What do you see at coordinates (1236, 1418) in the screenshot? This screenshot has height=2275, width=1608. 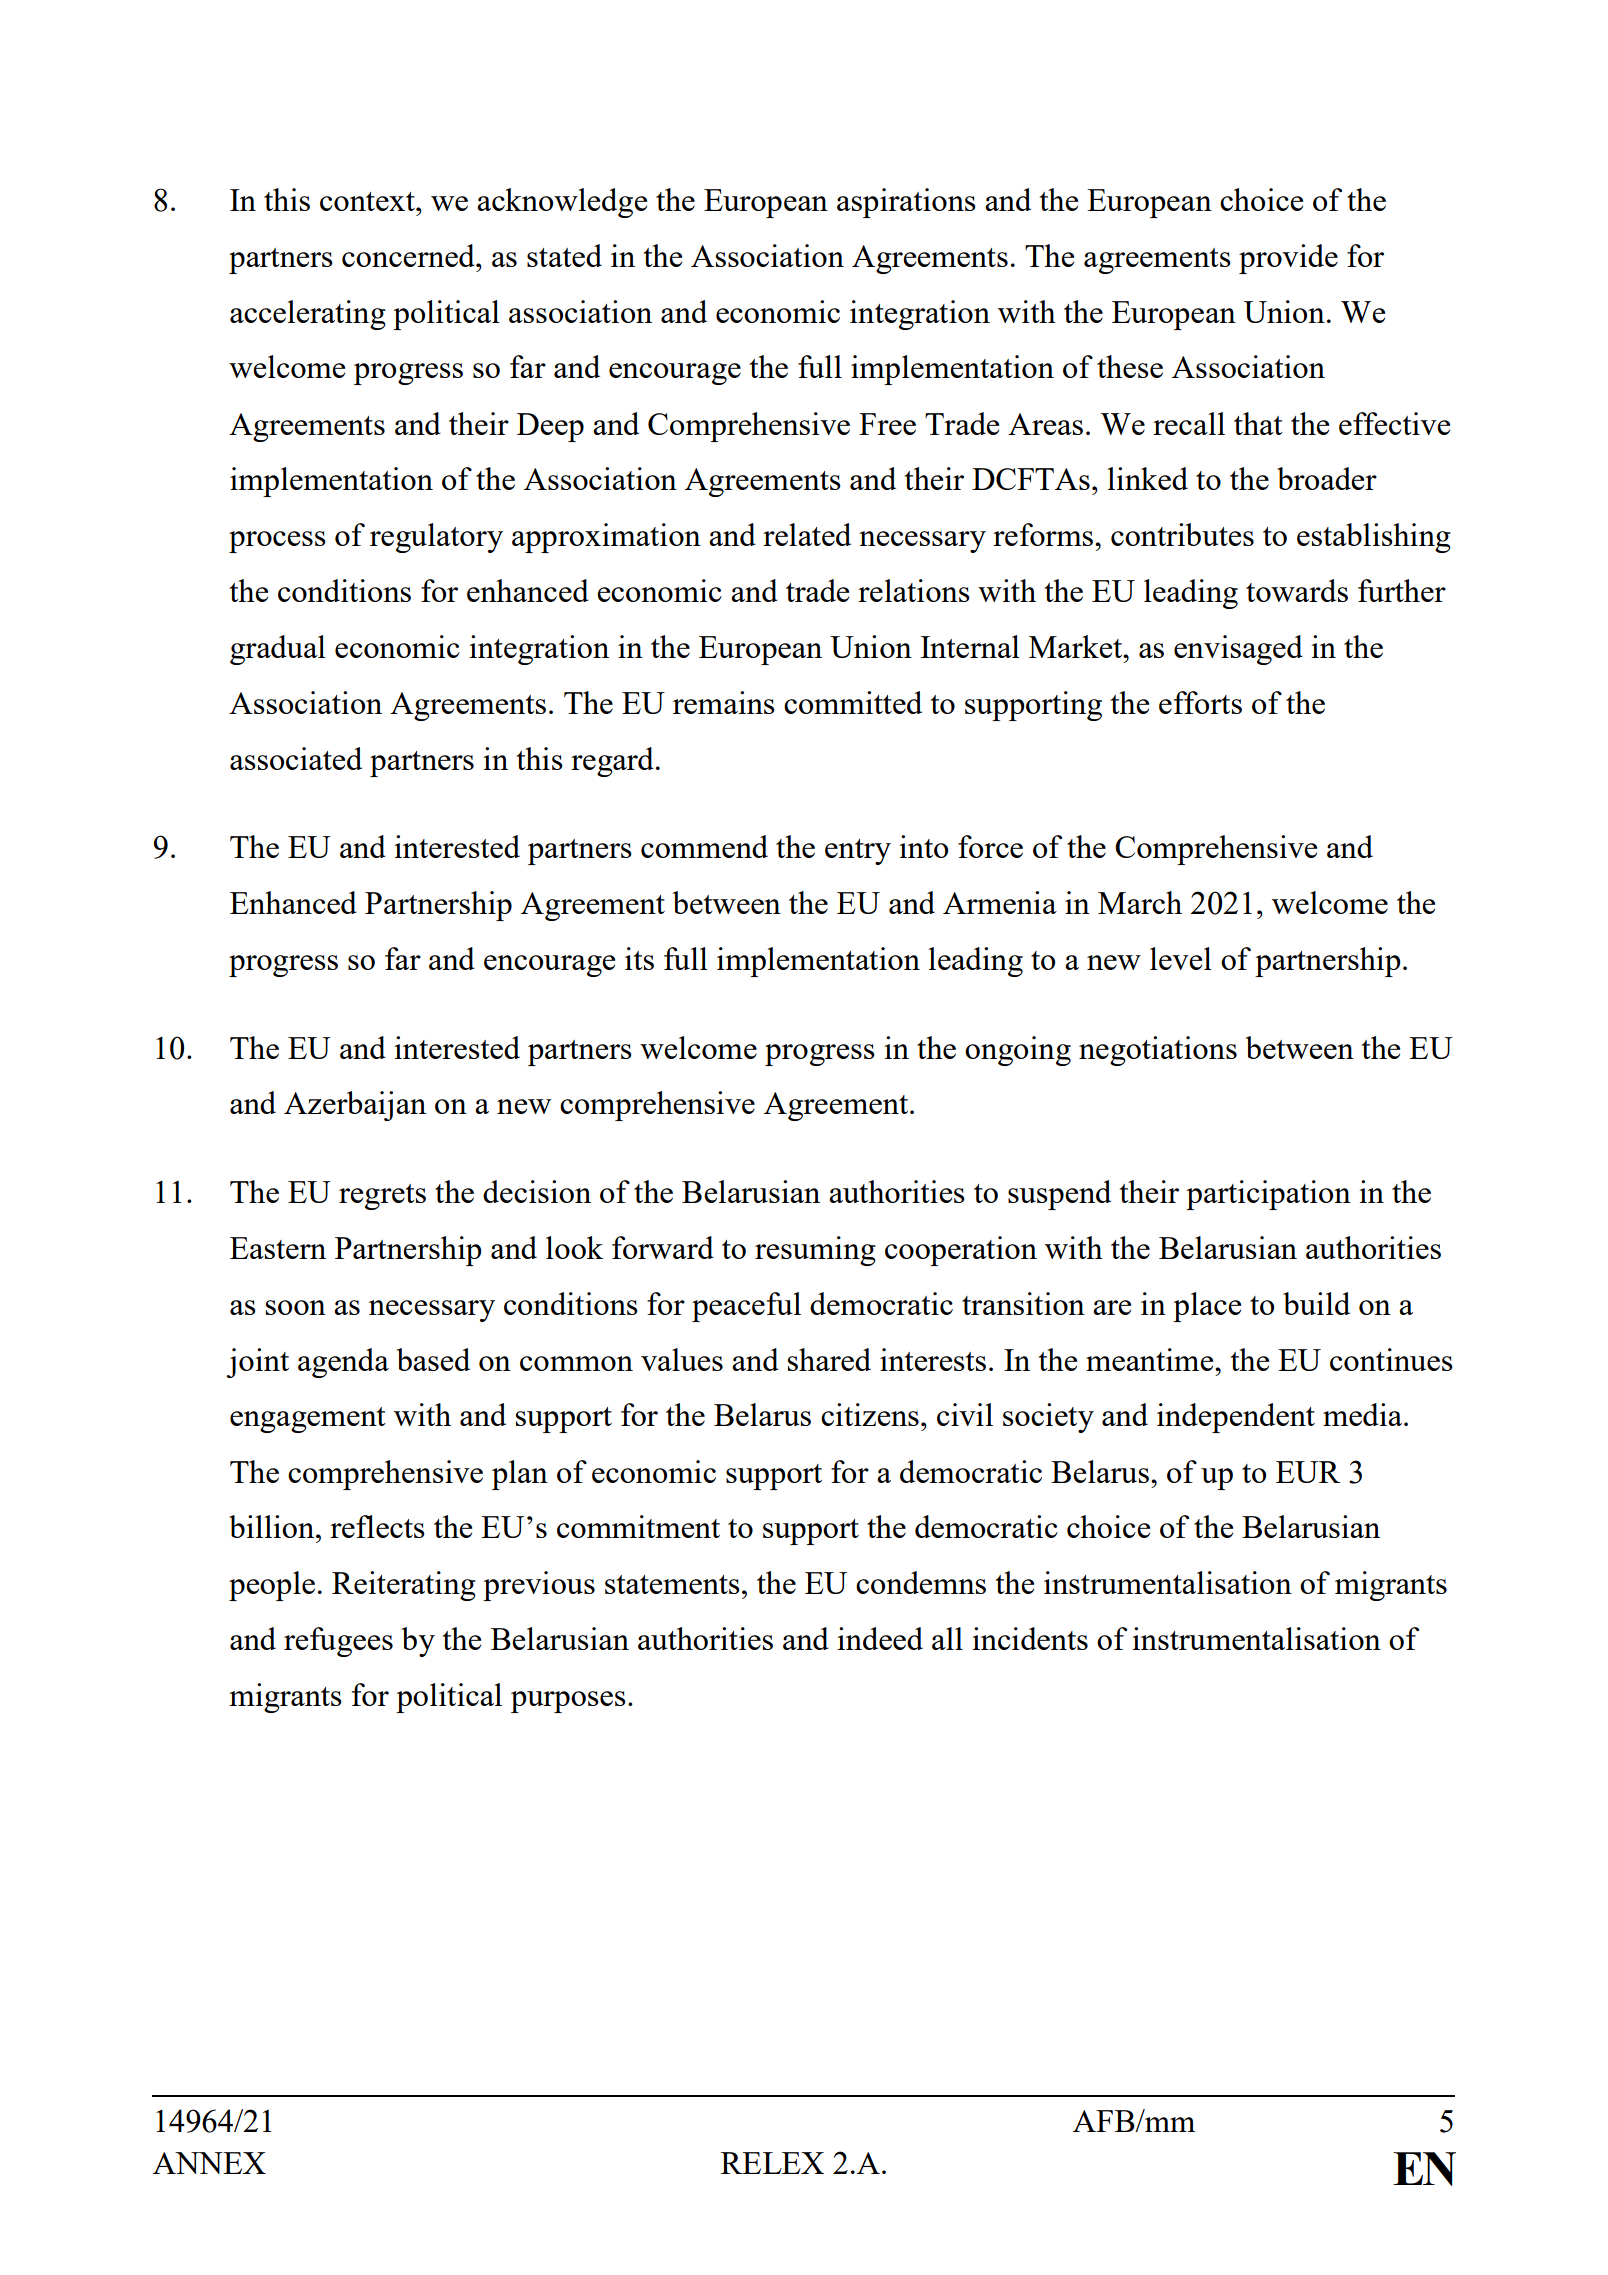 I see `independent` at bounding box center [1236, 1418].
